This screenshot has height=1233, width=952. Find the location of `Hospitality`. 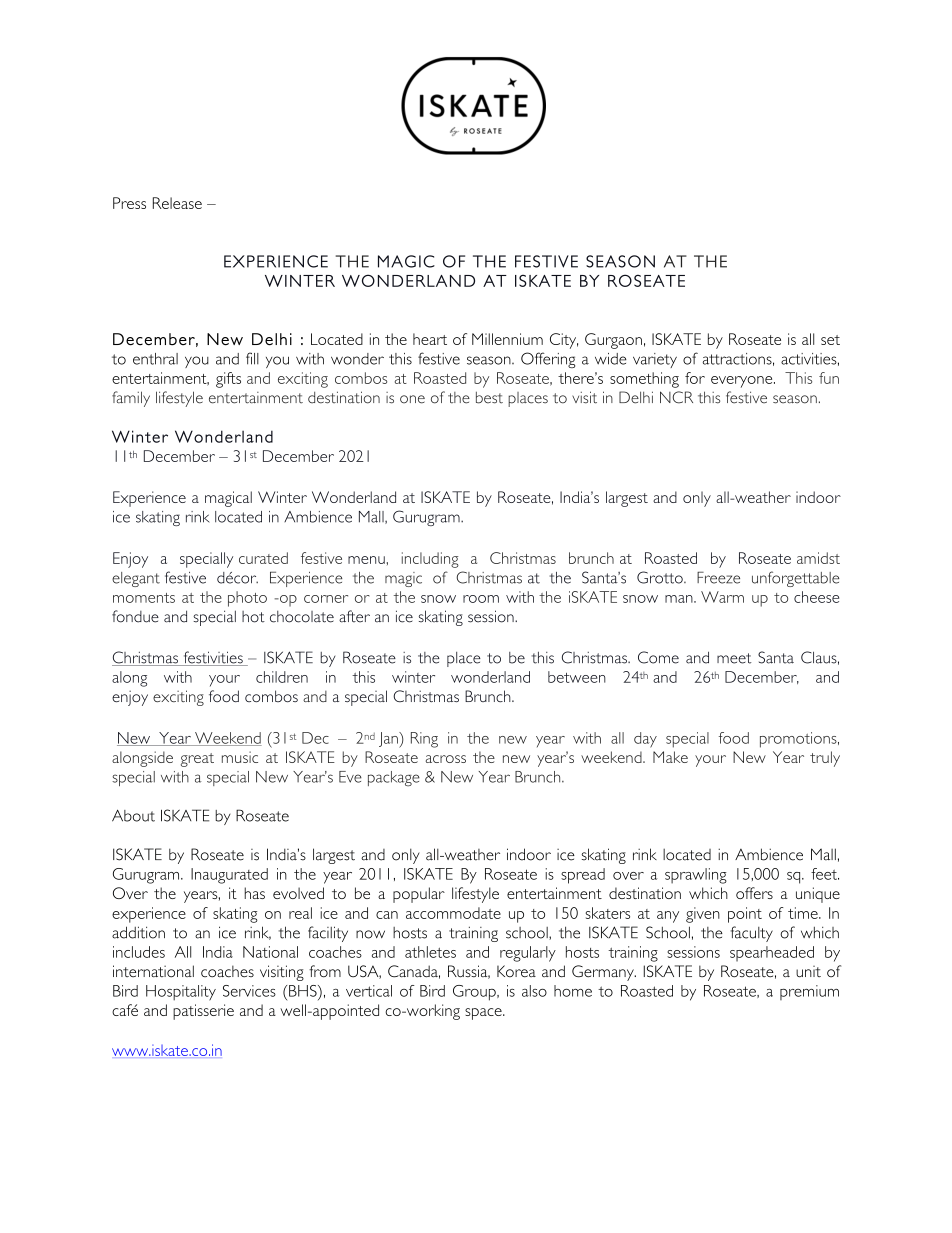

Hospitality is located at coordinates (181, 993).
